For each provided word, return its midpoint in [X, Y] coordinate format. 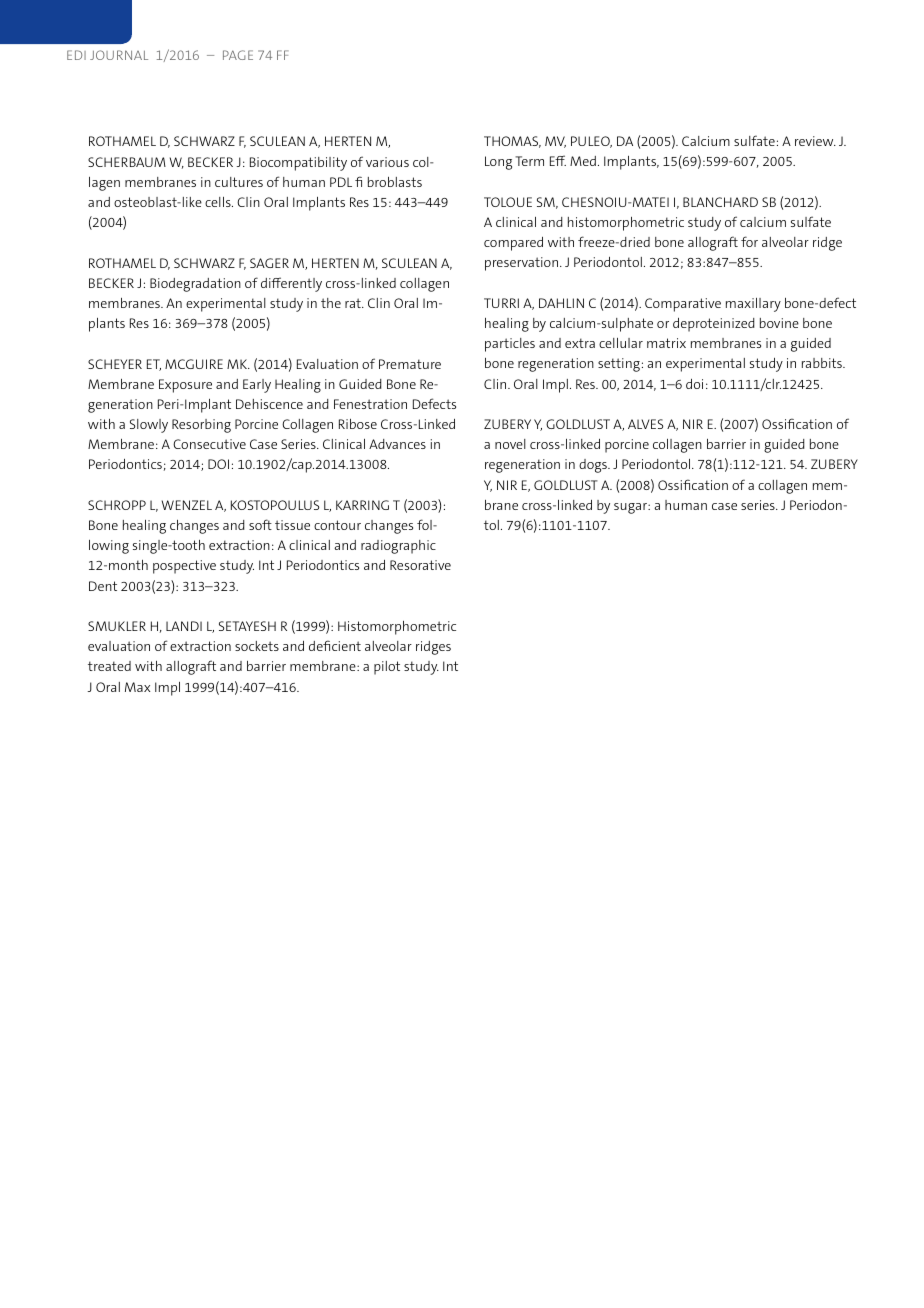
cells [219, 202]
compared [513, 244]
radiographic [398, 547]
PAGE [238, 55]
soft [260, 524]
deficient [335, 645]
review [815, 141]
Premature [410, 364]
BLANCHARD [720, 202]
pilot [387, 668]
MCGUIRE [194, 364]
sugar [631, 508]
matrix [666, 343]
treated [109, 666]
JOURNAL [119, 55]
